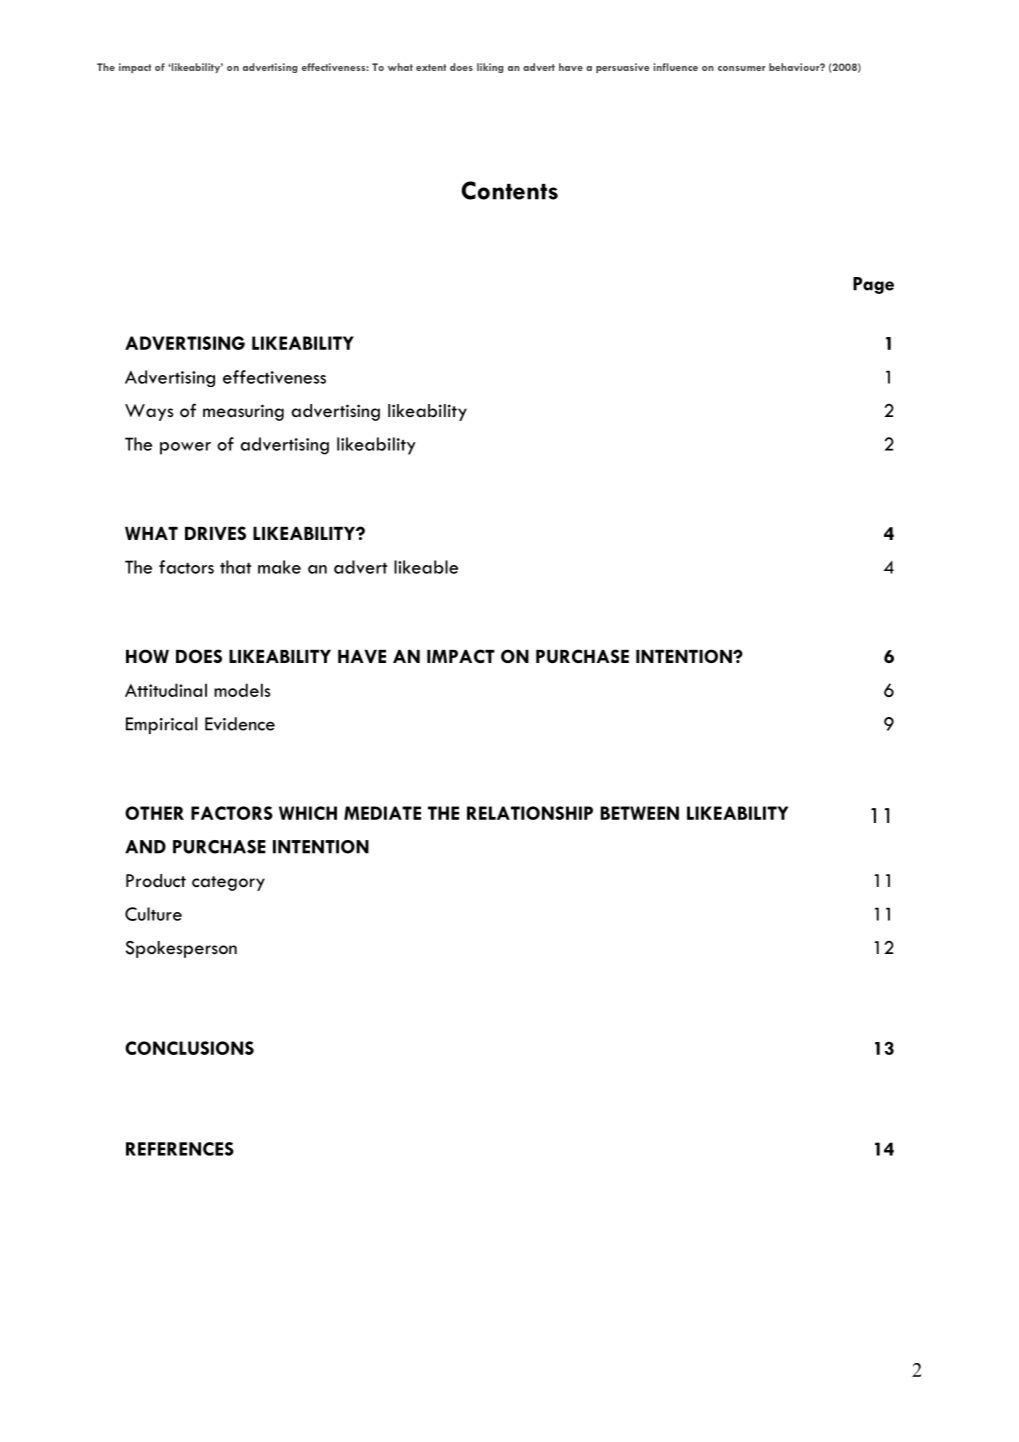 This screenshot has height=1442, width=1019. I want to click on liking, so click(490, 68).
